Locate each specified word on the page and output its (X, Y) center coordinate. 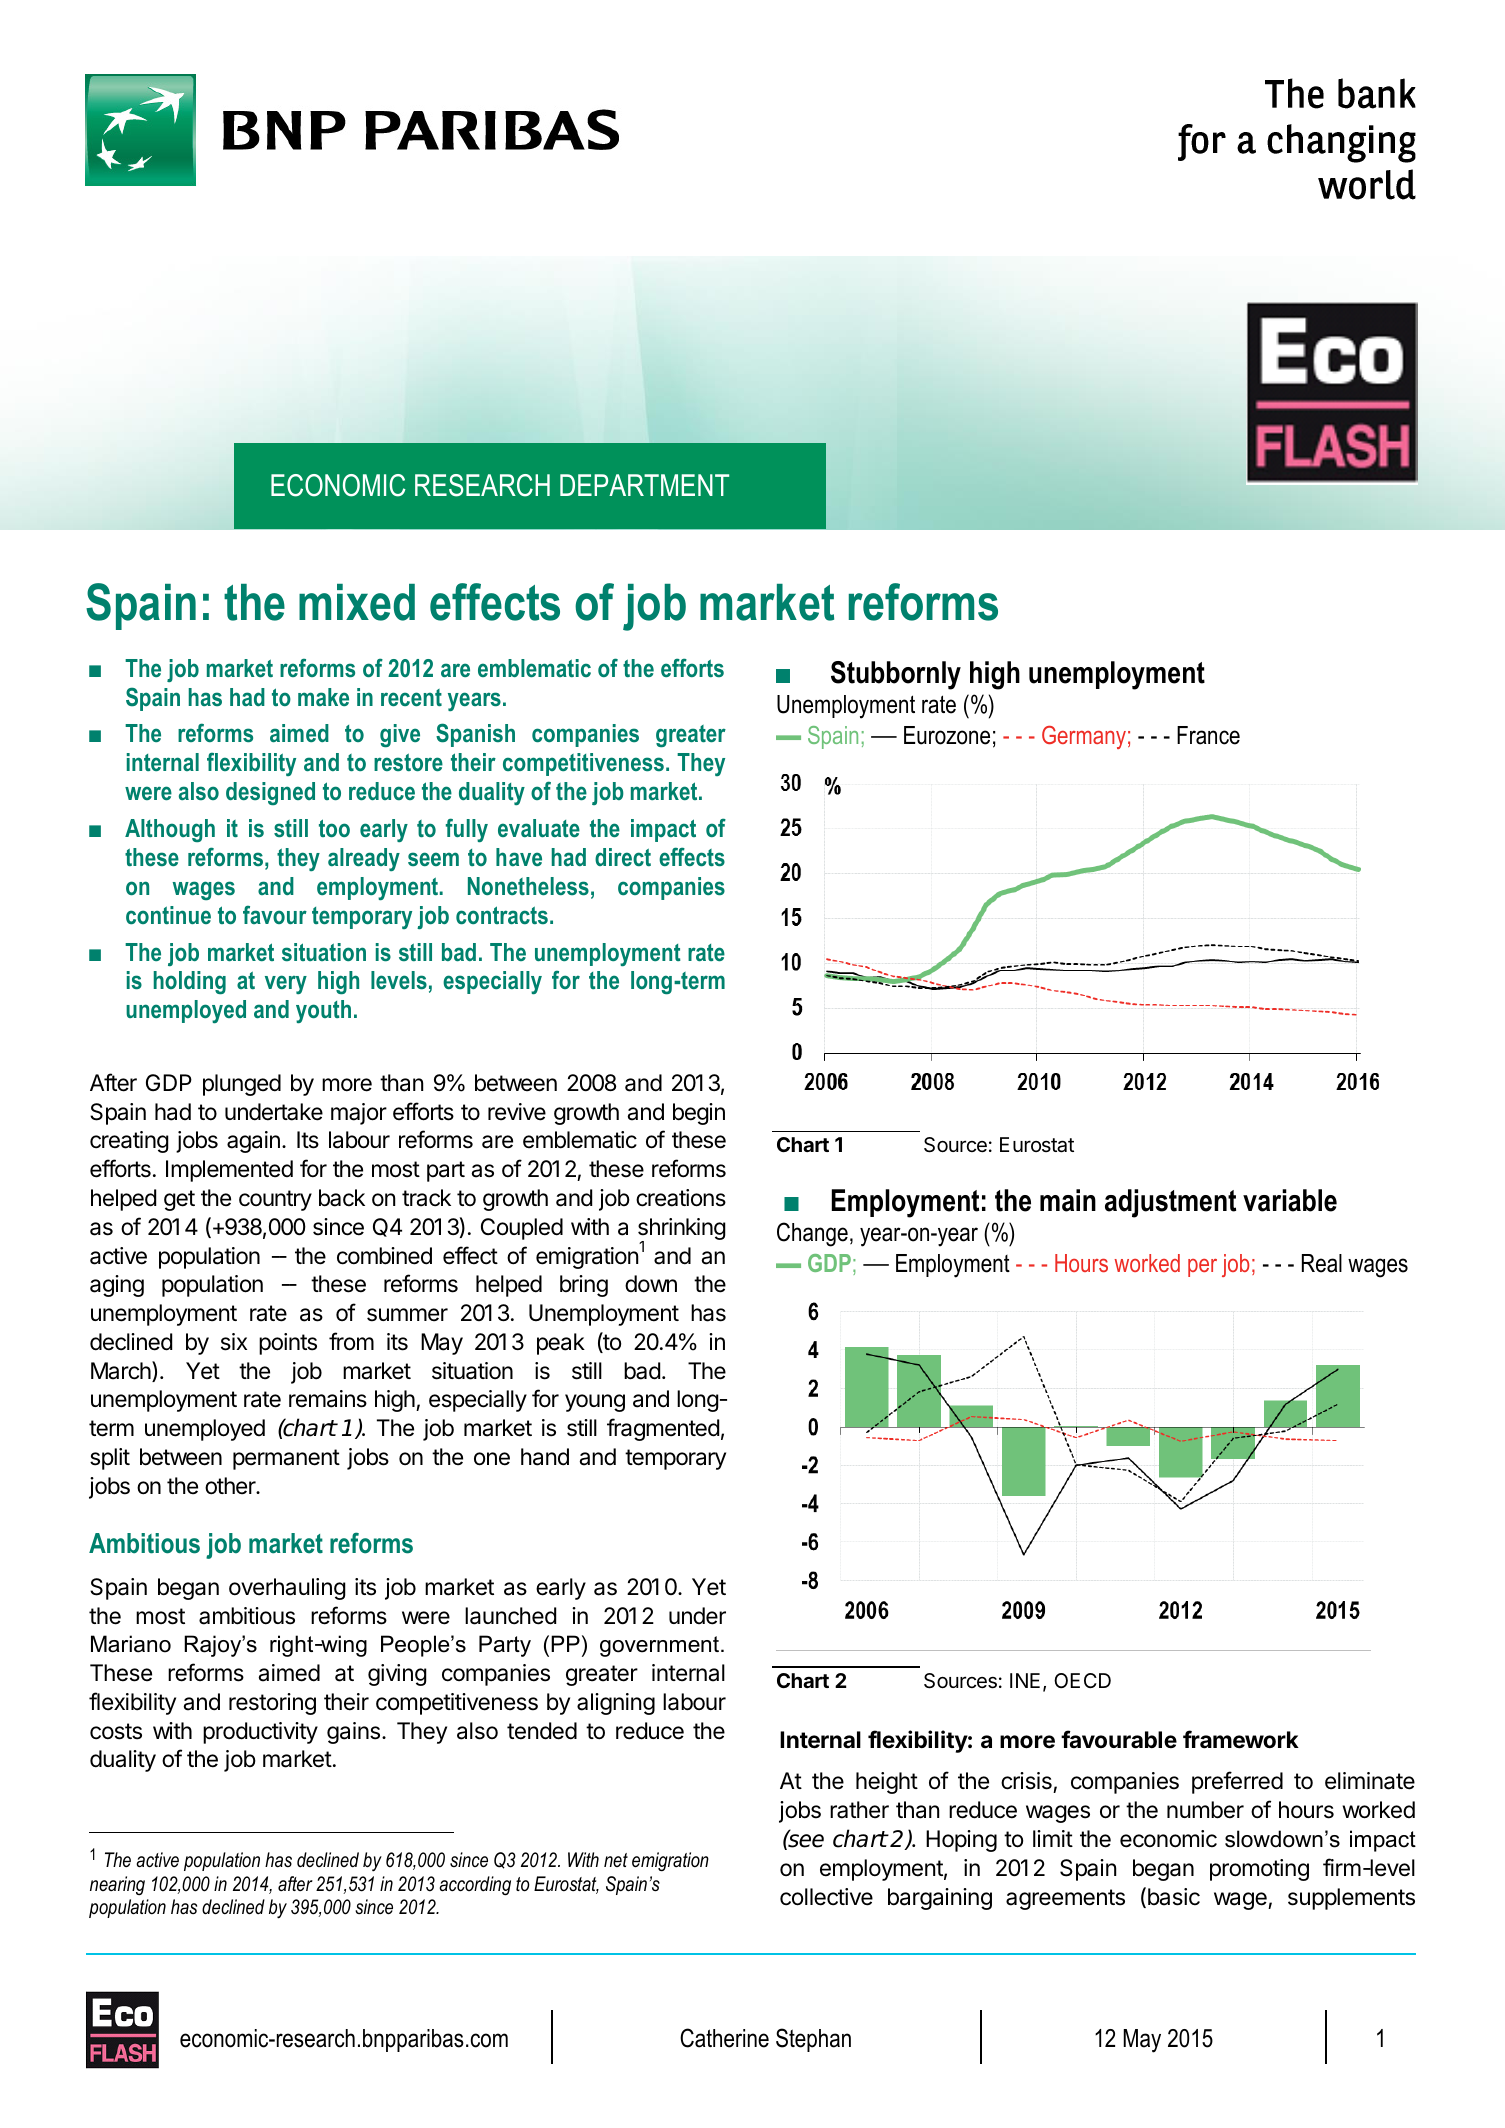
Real (1322, 1263)
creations (681, 1198)
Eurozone (947, 735)
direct (623, 857)
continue (168, 915)
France (1208, 735)
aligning (616, 1704)
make (323, 697)
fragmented (663, 1429)
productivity (260, 1733)
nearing (117, 1885)
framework (1241, 1739)
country (275, 1200)
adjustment (1170, 1203)
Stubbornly (896, 675)
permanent (286, 1459)
